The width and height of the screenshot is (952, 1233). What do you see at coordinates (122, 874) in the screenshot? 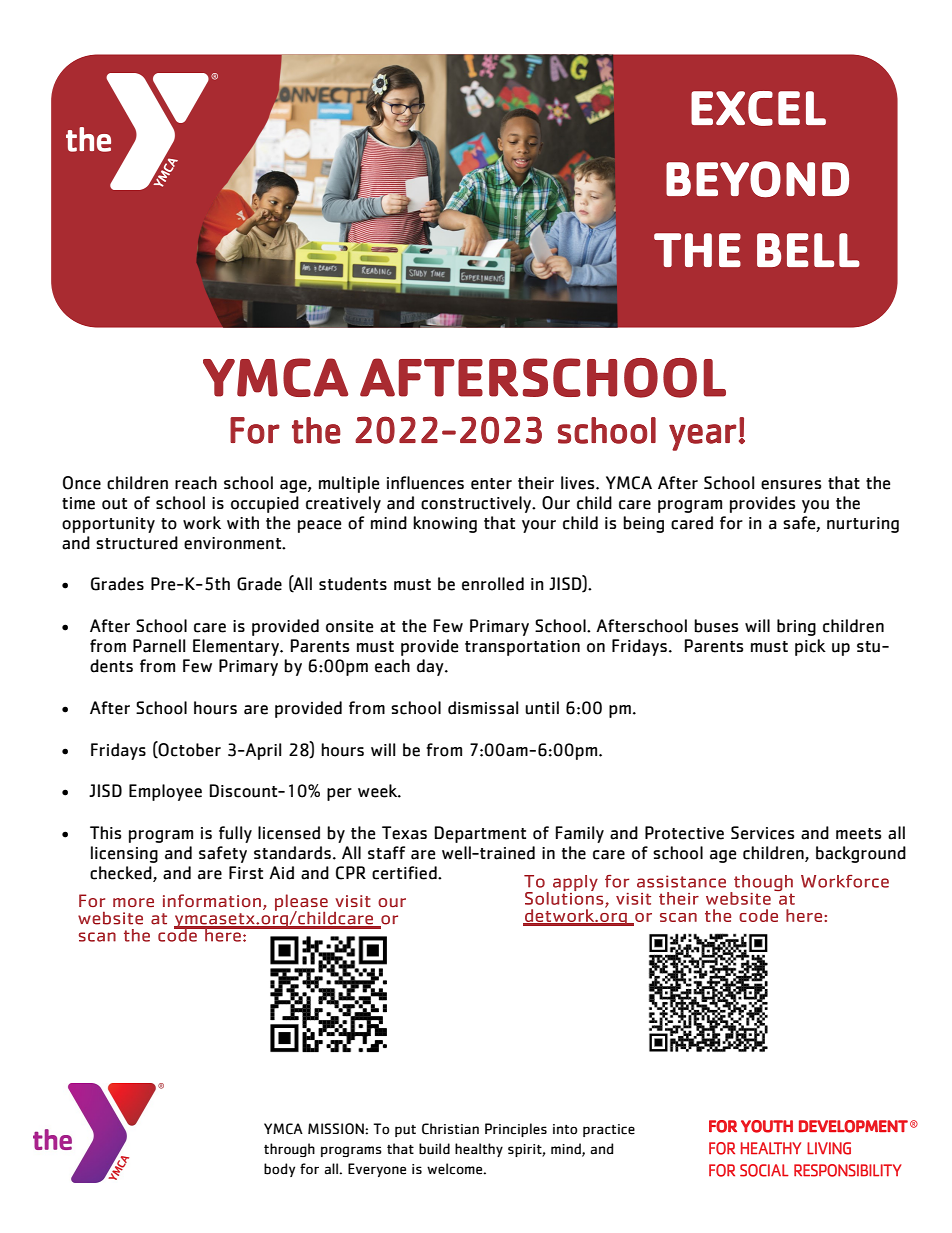
I see `checked` at bounding box center [122, 874].
